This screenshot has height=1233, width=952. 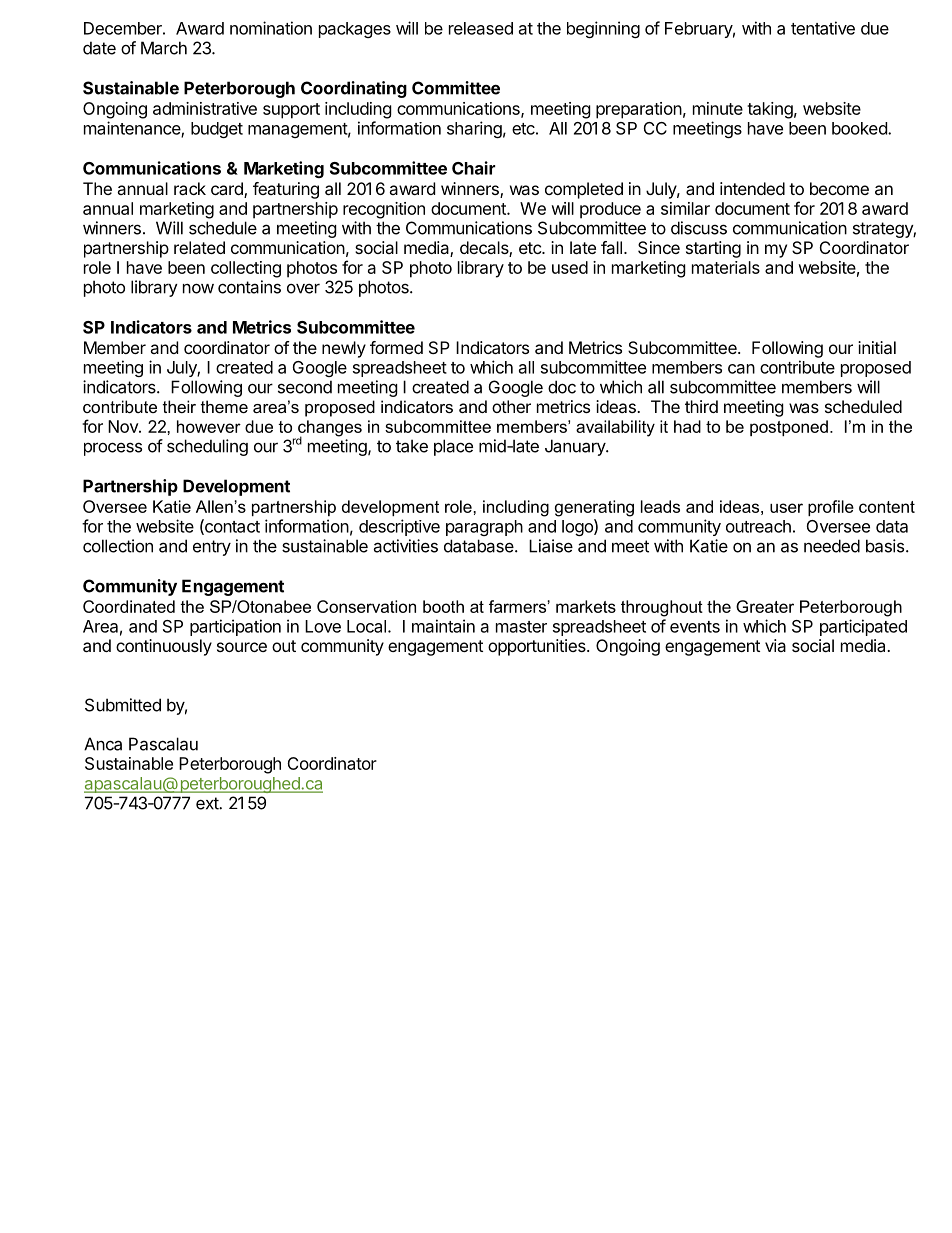 What do you see at coordinates (481, 28) in the screenshot?
I see `released` at bounding box center [481, 28].
